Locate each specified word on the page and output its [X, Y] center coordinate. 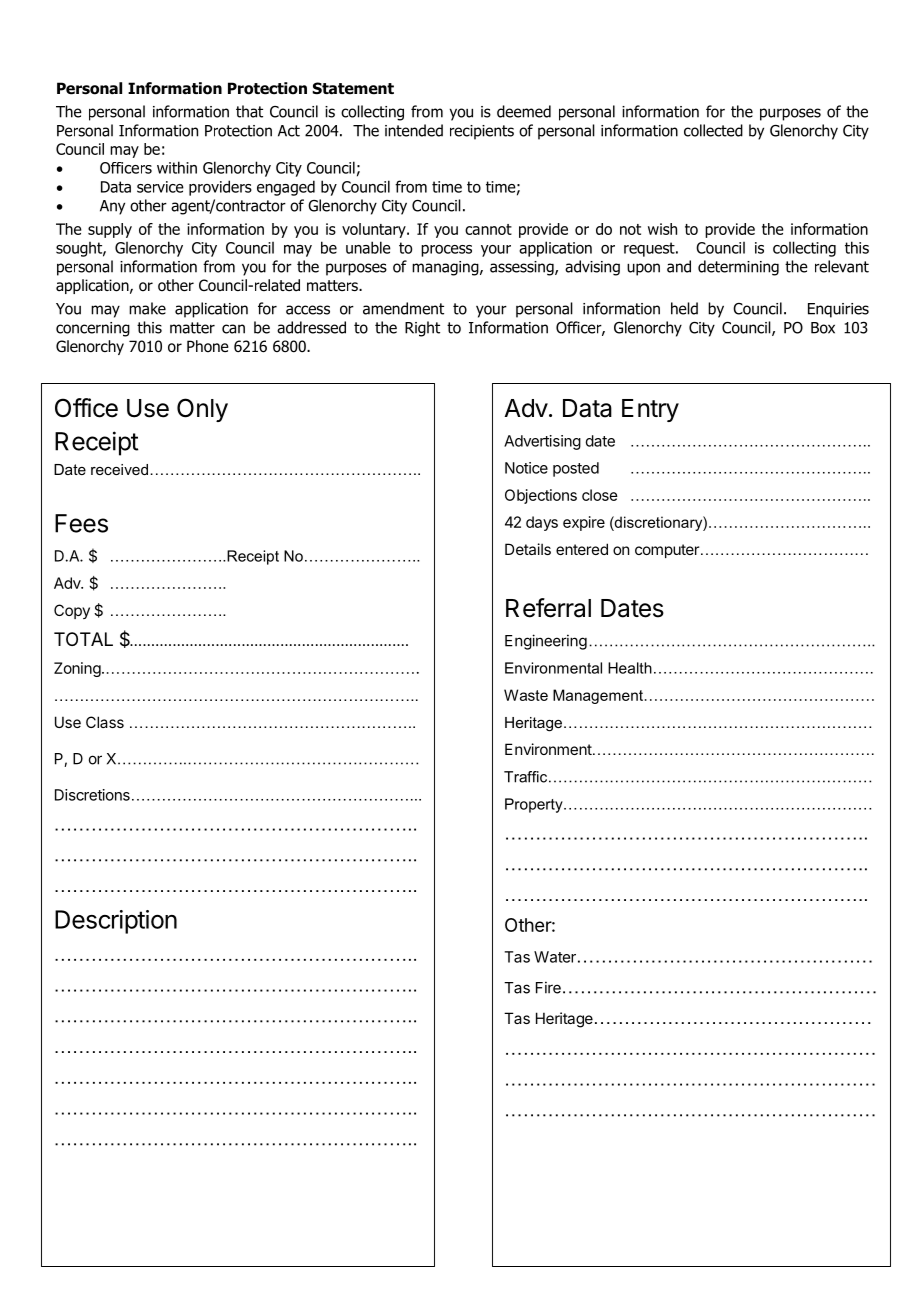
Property [535, 805]
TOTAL [83, 639]
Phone [208, 346]
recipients [482, 132]
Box [823, 328]
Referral [548, 608]
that [249, 111]
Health [630, 668]
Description [116, 922]
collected [713, 130]
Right [422, 329]
